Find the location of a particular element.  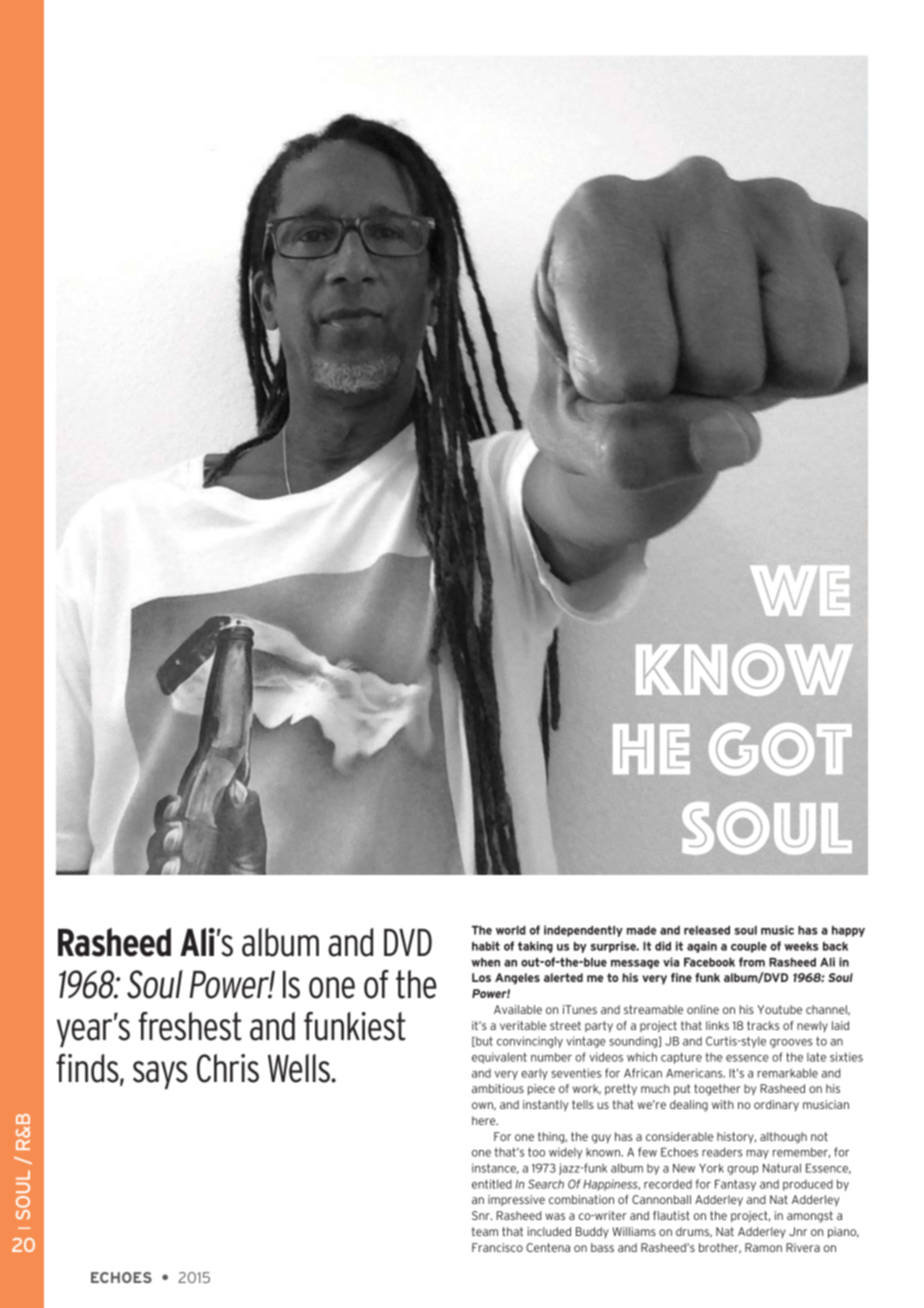

team is located at coordinates (485, 1231).
